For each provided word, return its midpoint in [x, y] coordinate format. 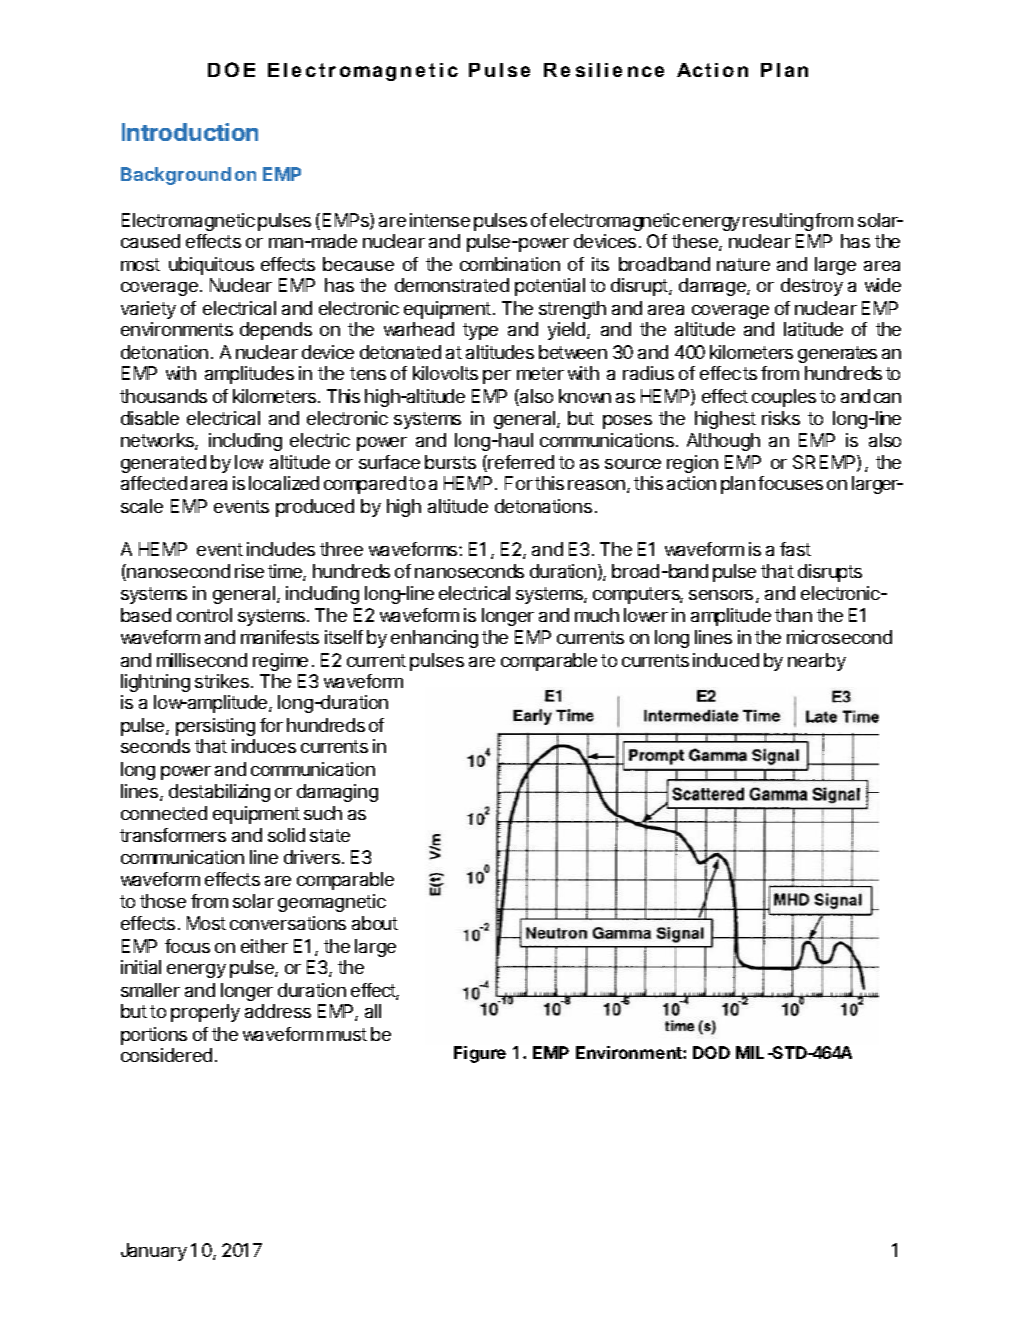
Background [176, 176]
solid [286, 835]
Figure [480, 1054]
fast [795, 549]
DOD [711, 1052]
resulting [778, 222]
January [154, 1252]
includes [281, 549]
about [375, 923]
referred [521, 462]
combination [510, 264]
